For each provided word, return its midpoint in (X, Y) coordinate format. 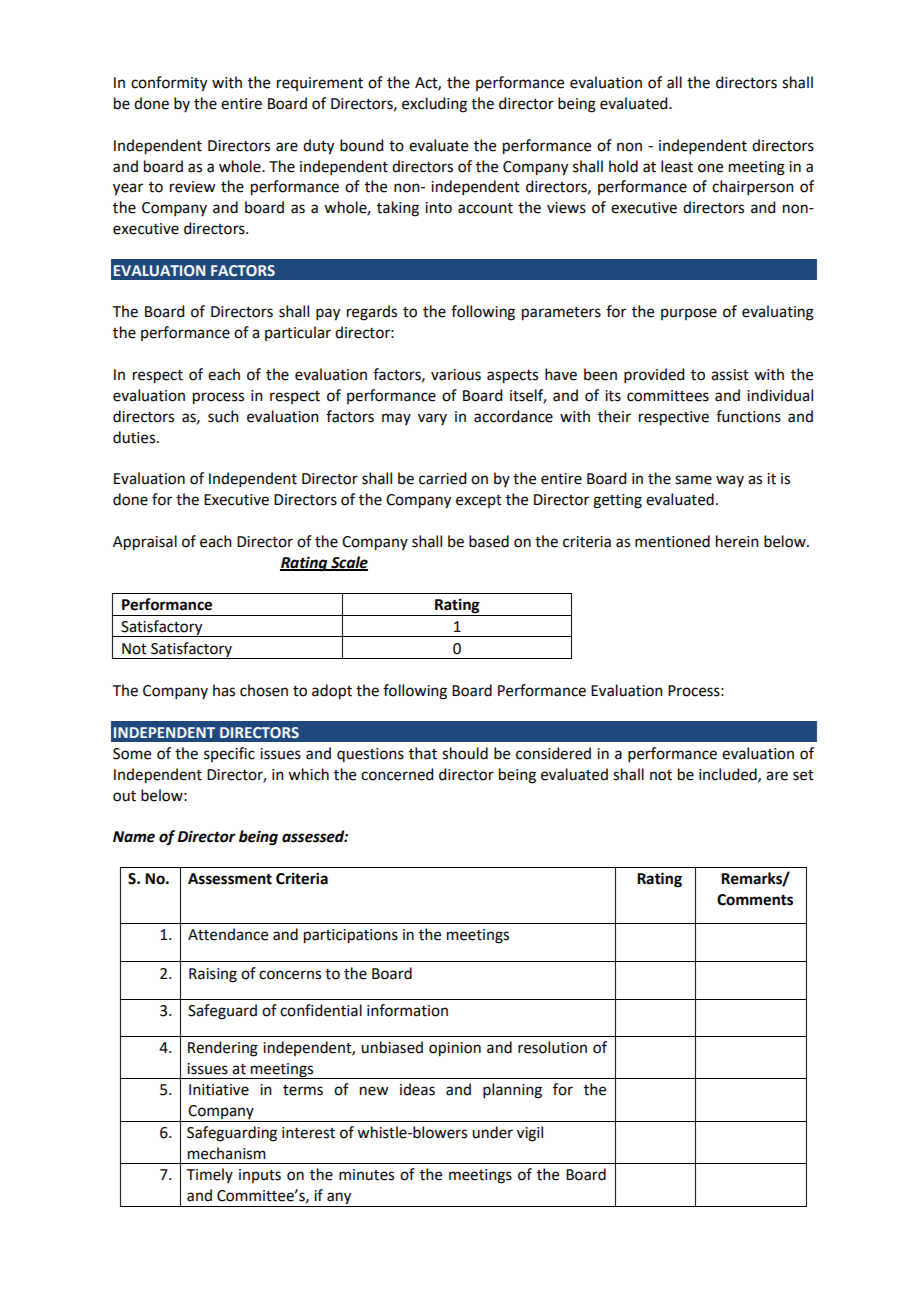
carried (442, 478)
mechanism (227, 1153)
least (677, 166)
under (492, 1132)
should (465, 753)
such (223, 416)
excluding (434, 105)
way (730, 481)
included (729, 775)
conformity (169, 84)
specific (229, 754)
